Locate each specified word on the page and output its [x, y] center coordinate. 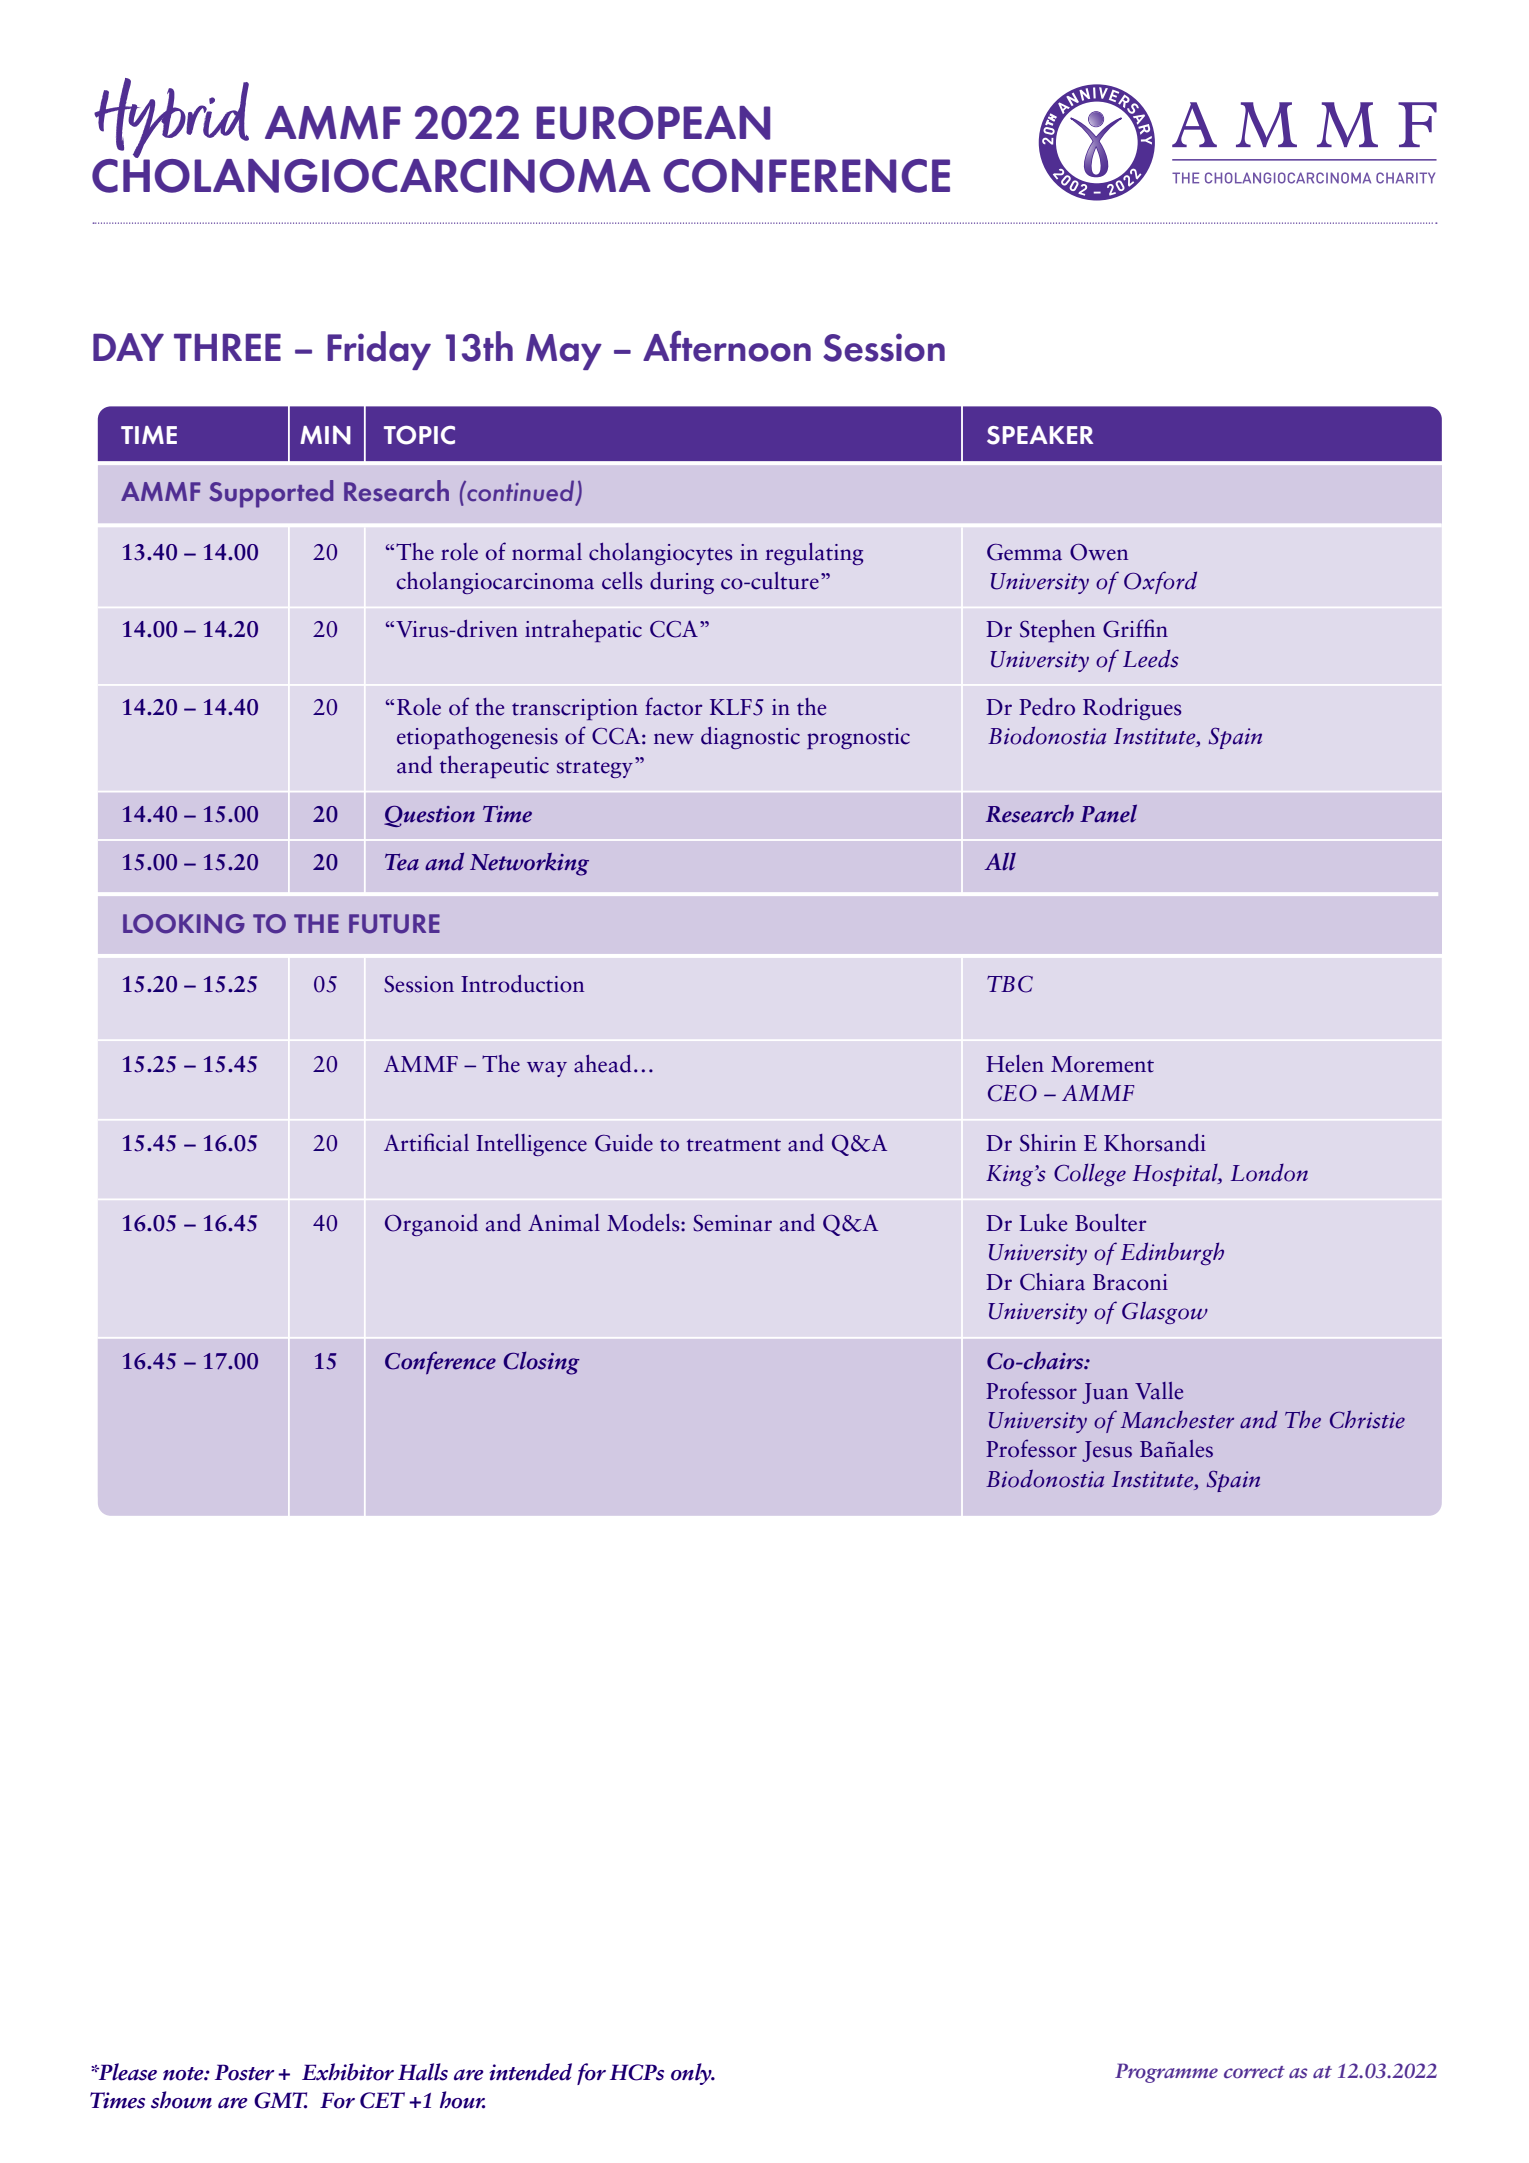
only [692, 2074]
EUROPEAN [653, 123]
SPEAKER [1040, 435]
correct [1254, 2072]
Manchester [1177, 1420]
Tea [402, 862]
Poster [244, 2072]
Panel [1108, 813]
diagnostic [750, 738]
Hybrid [172, 119]
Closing [542, 1363]
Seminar [732, 1223]
